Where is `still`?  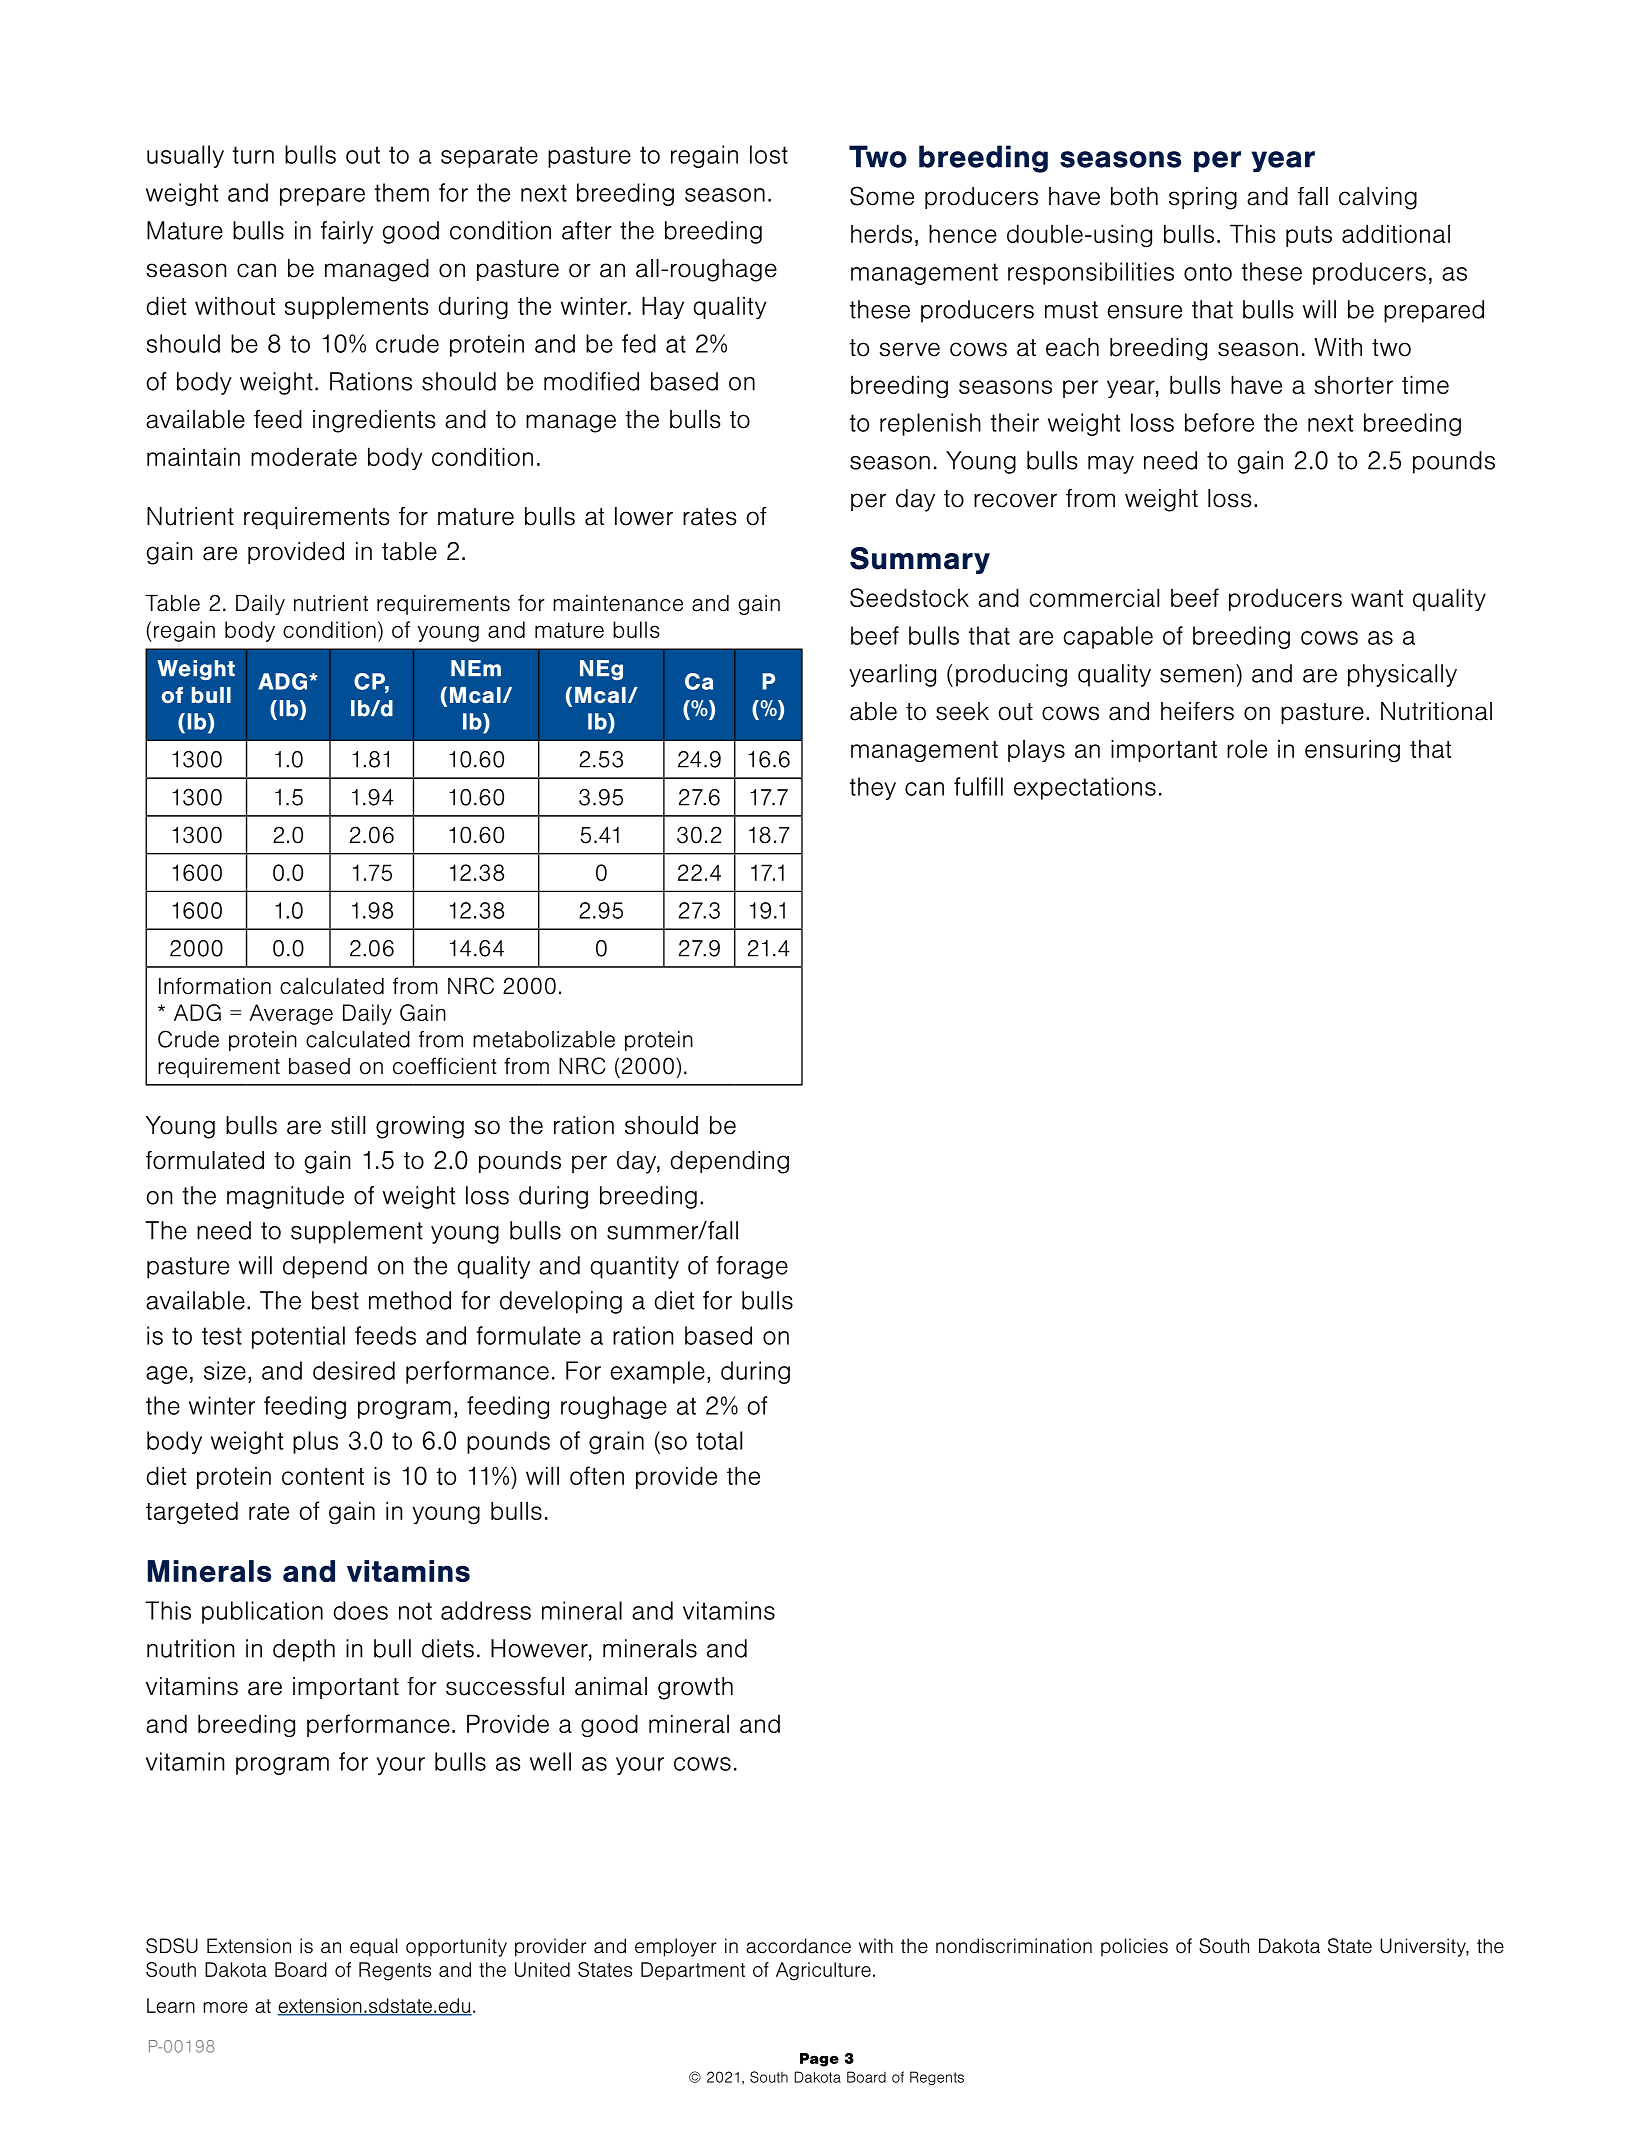 still is located at coordinates (348, 1125).
